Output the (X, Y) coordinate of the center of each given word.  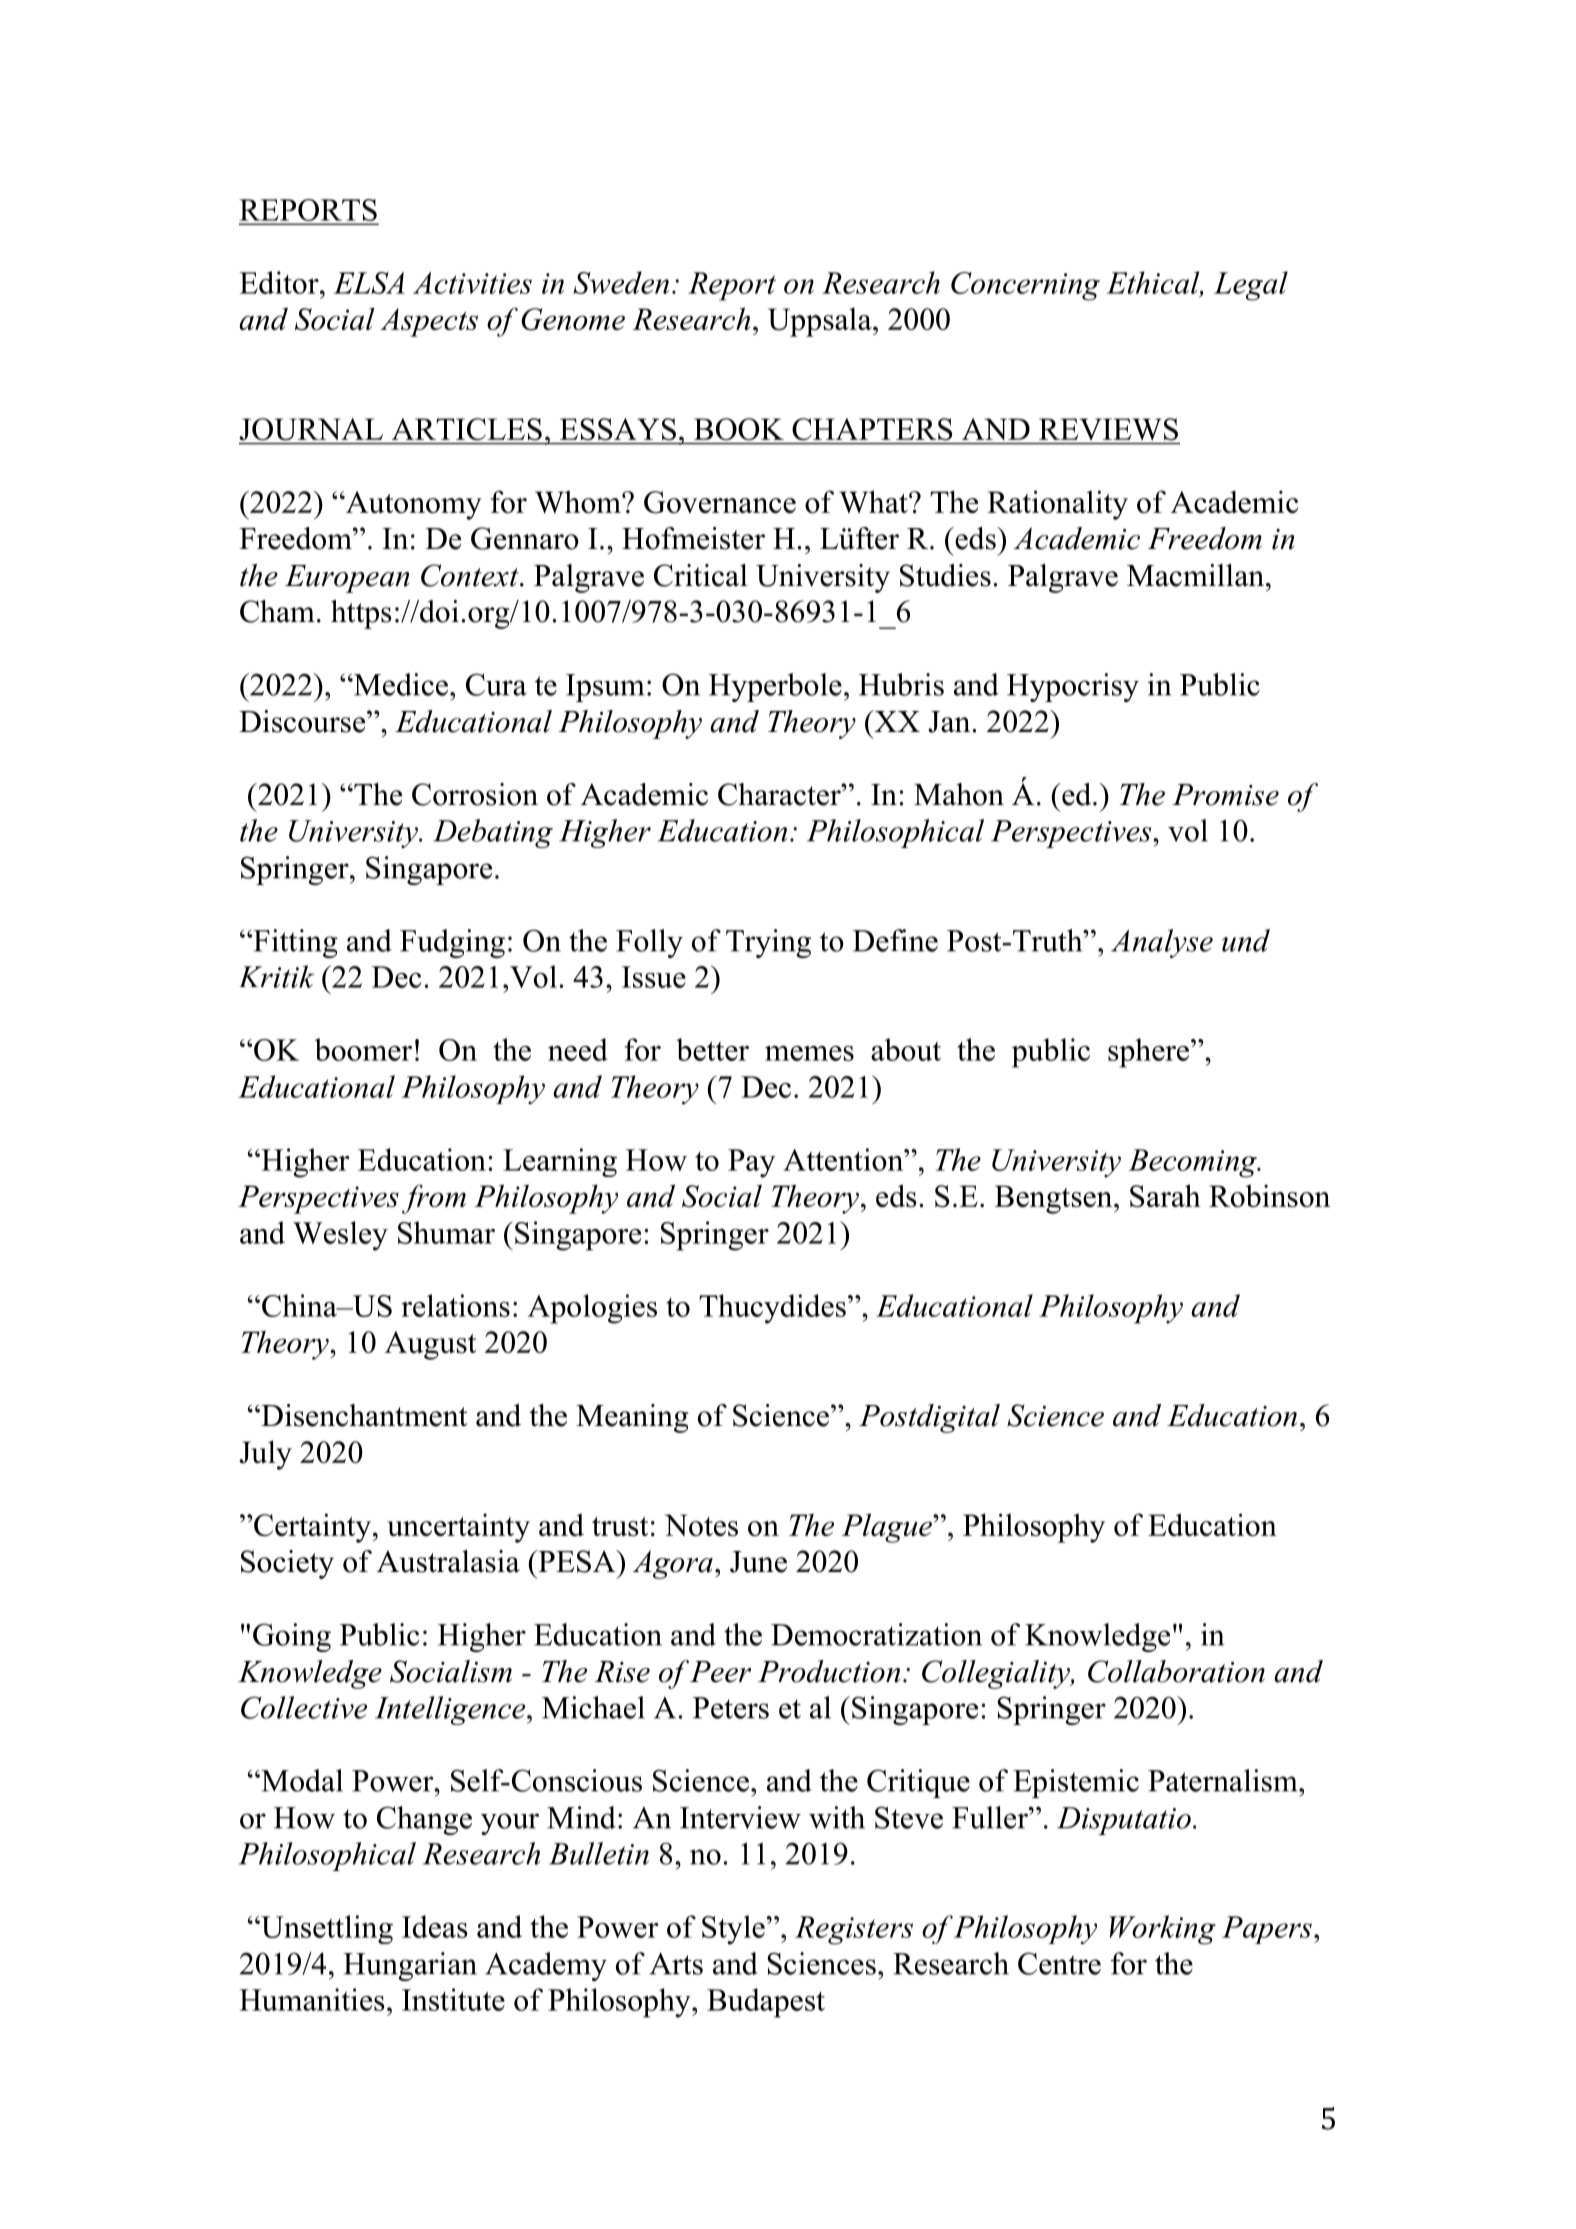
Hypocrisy (1073, 687)
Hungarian (410, 1966)
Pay (751, 1163)
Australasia (448, 1561)
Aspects (429, 322)
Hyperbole (775, 687)
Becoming (1193, 1163)
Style (733, 1930)
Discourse (303, 721)
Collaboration (1176, 1671)
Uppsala (821, 322)
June (758, 1562)
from (434, 1199)
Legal (1251, 286)
